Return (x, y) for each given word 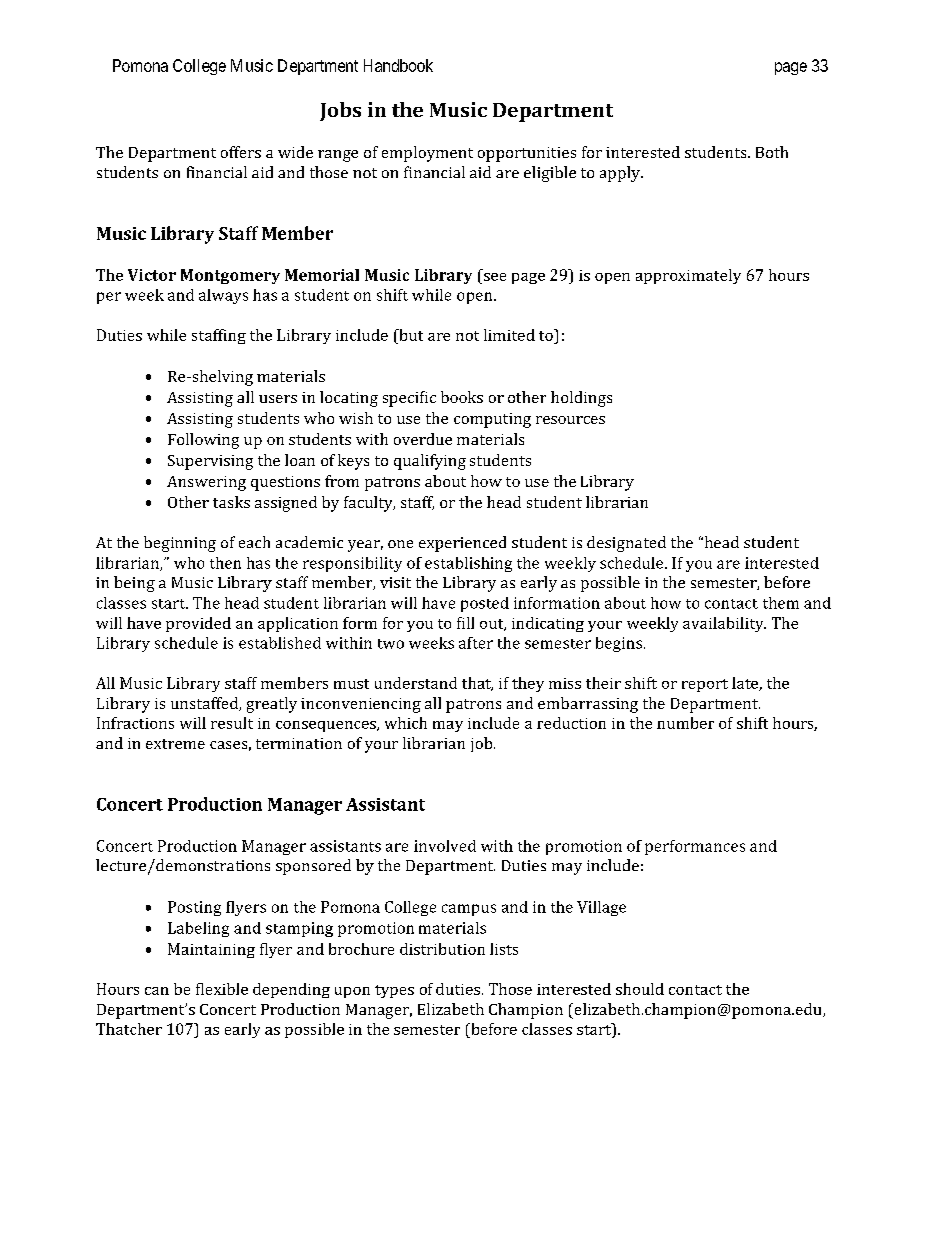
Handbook (398, 65)
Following (203, 441)
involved (445, 846)
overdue (423, 439)
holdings (581, 399)
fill (465, 623)
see (495, 277)
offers (241, 152)
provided (198, 624)
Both (772, 152)
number (685, 723)
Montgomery (230, 276)
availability (724, 624)
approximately (688, 276)
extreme (175, 744)
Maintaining (211, 950)
